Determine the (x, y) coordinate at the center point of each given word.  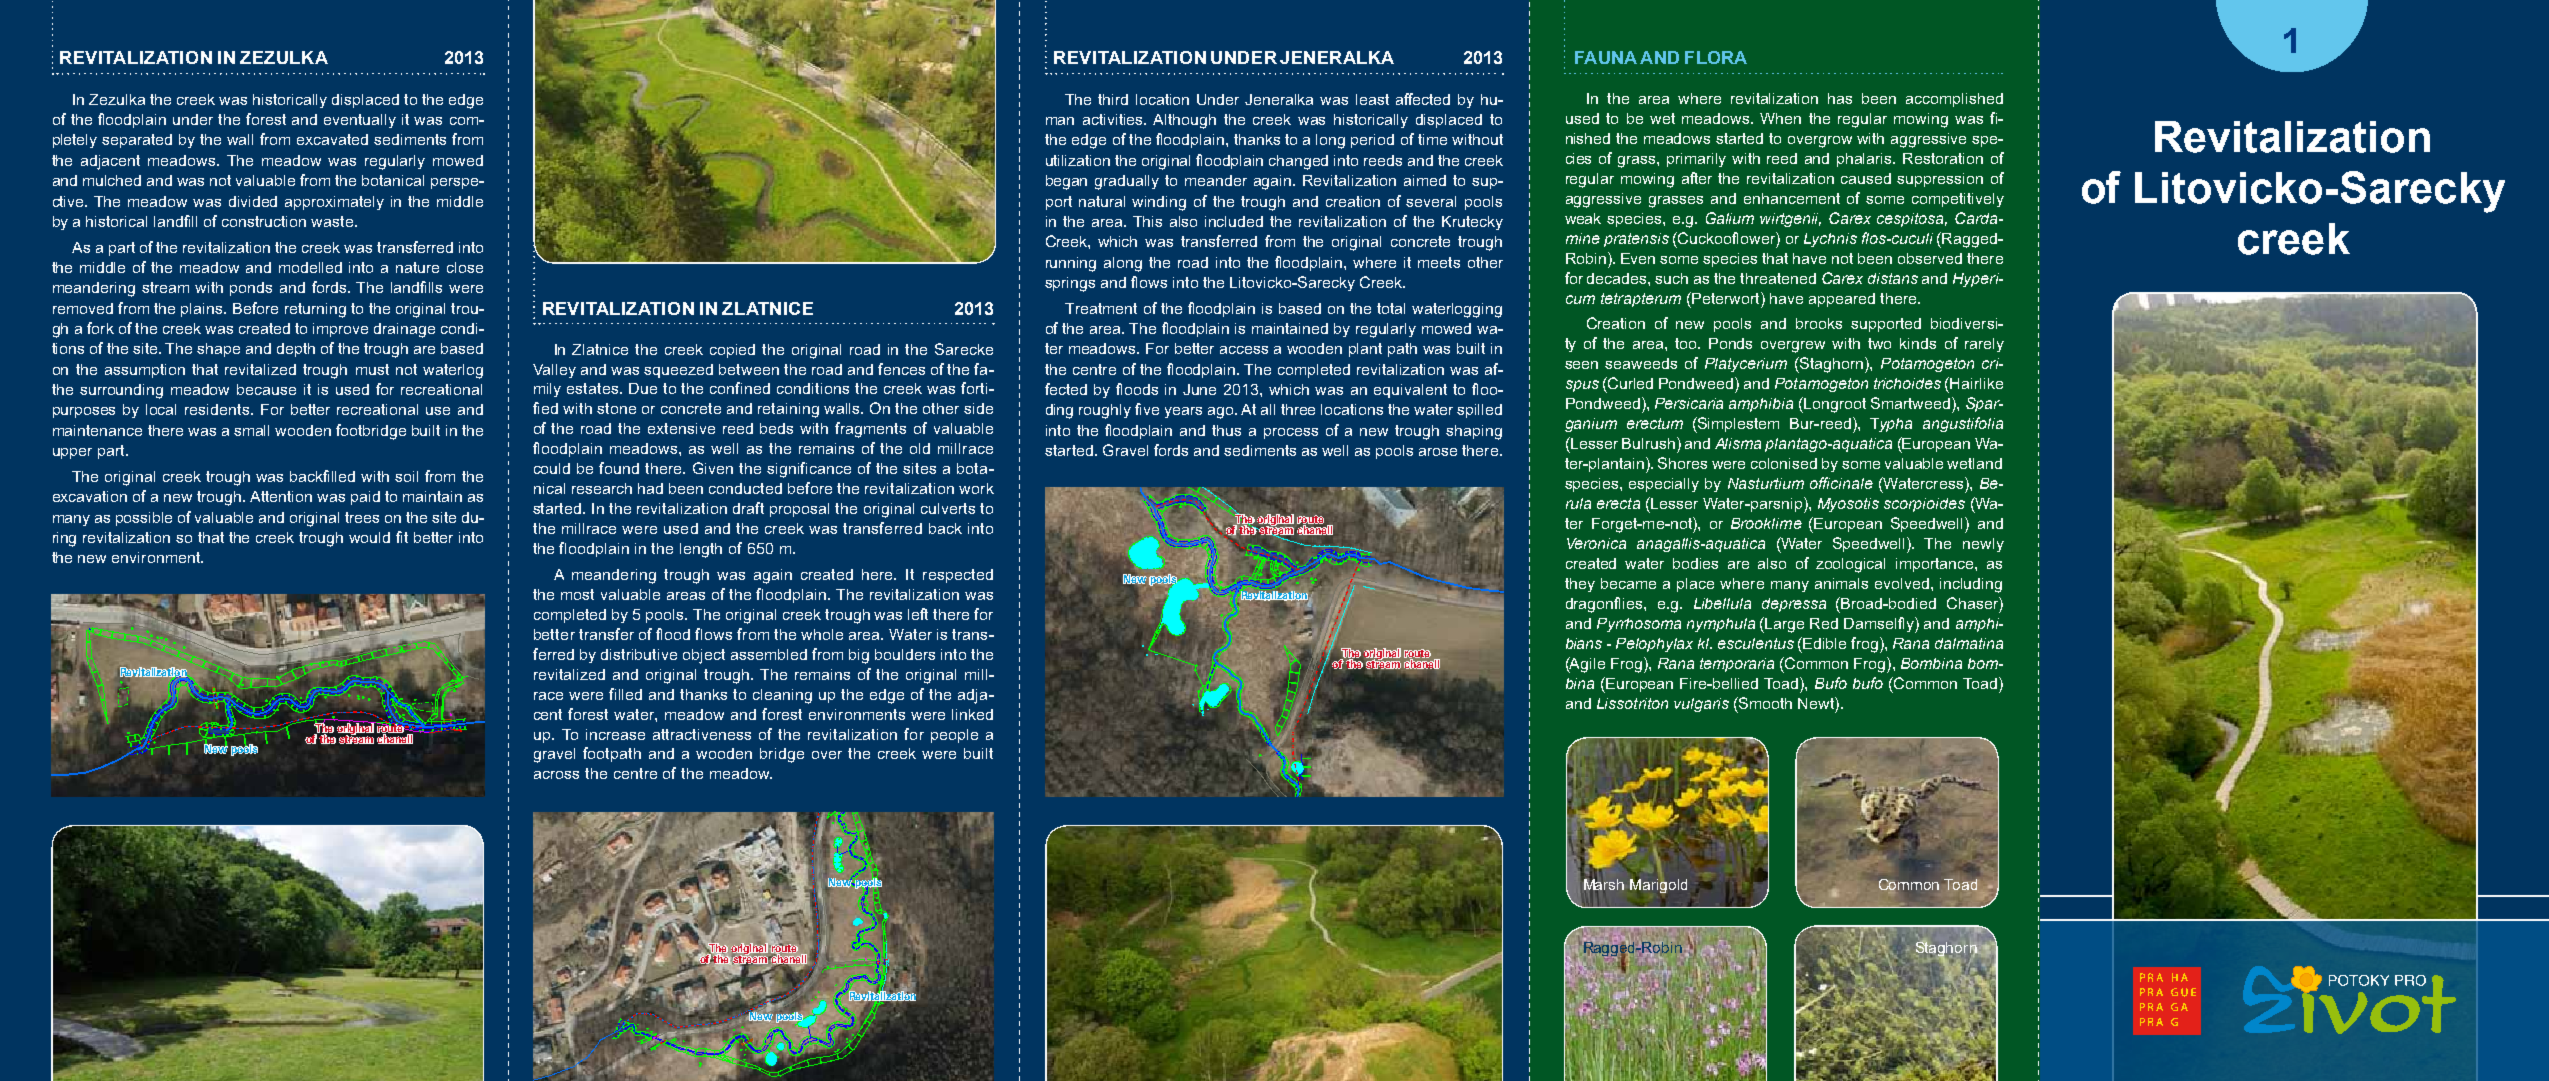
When (1780, 118)
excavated (332, 139)
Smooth (1764, 703)
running (1071, 264)
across (556, 775)
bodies (1695, 563)
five (1147, 409)
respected (958, 576)
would (369, 537)
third (1113, 99)
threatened (1778, 278)
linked (972, 714)
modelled (310, 267)
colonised (1784, 463)
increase (615, 734)
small (251, 430)
